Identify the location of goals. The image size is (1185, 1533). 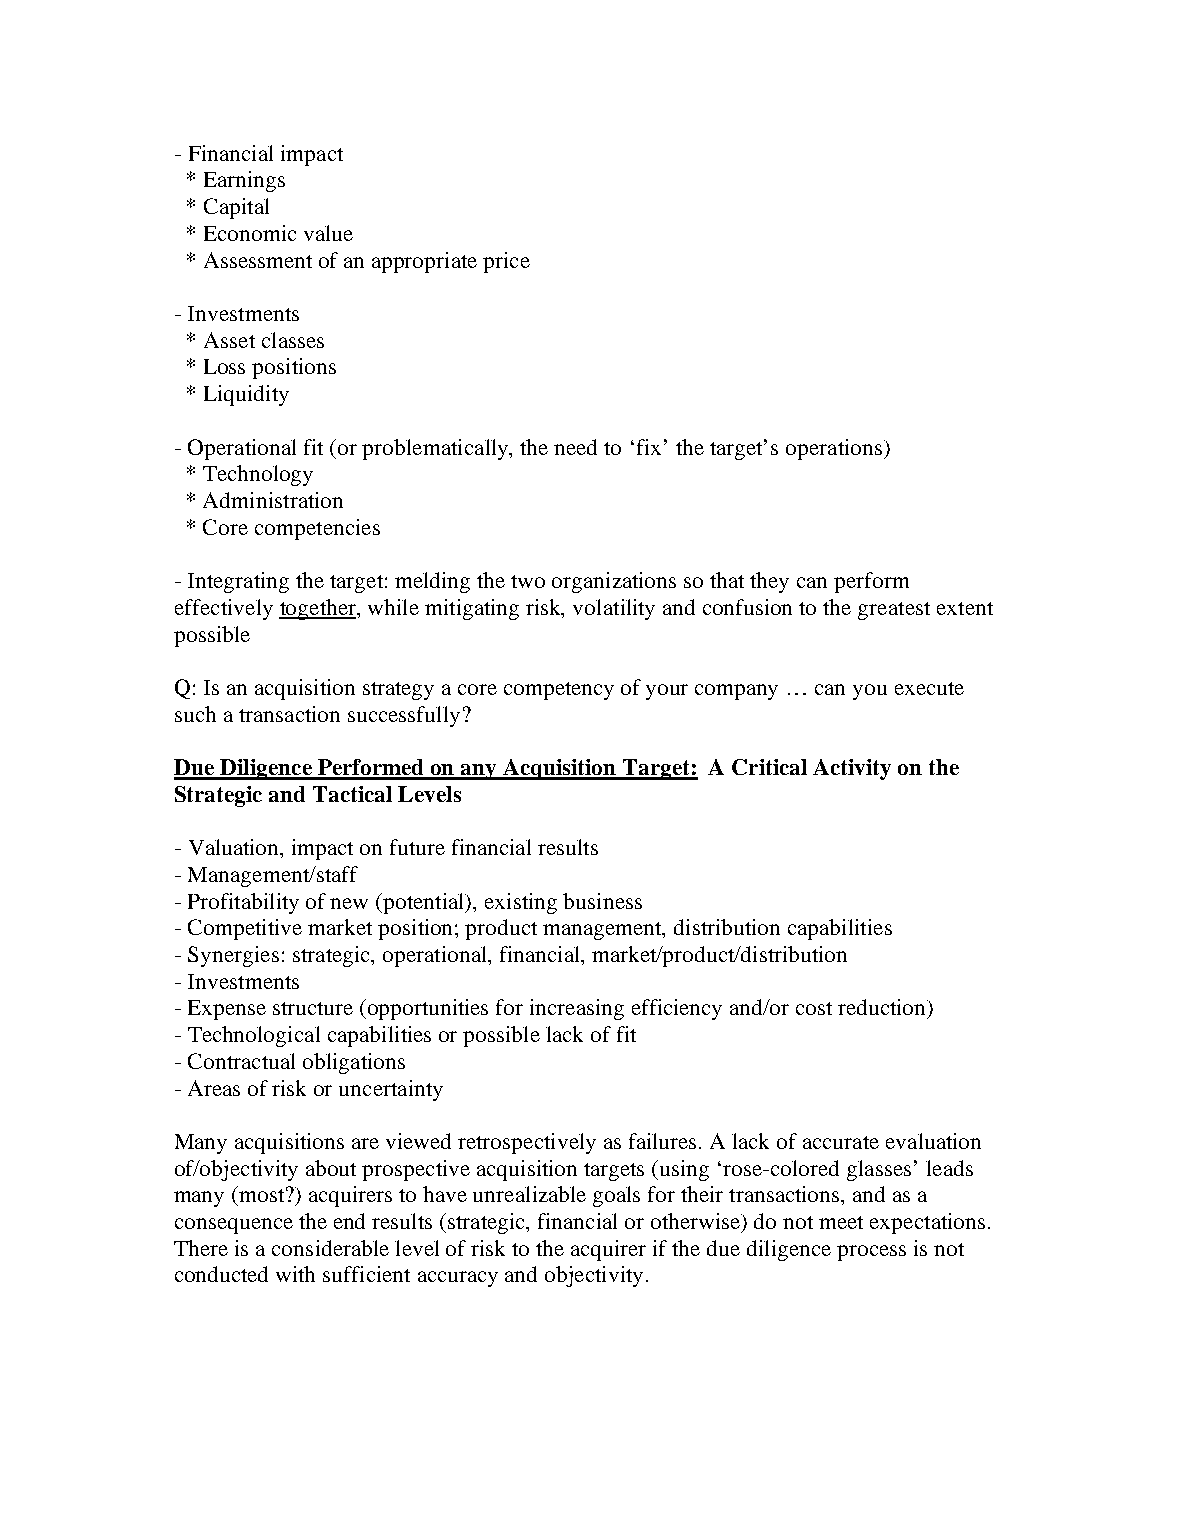
(616, 1196).
